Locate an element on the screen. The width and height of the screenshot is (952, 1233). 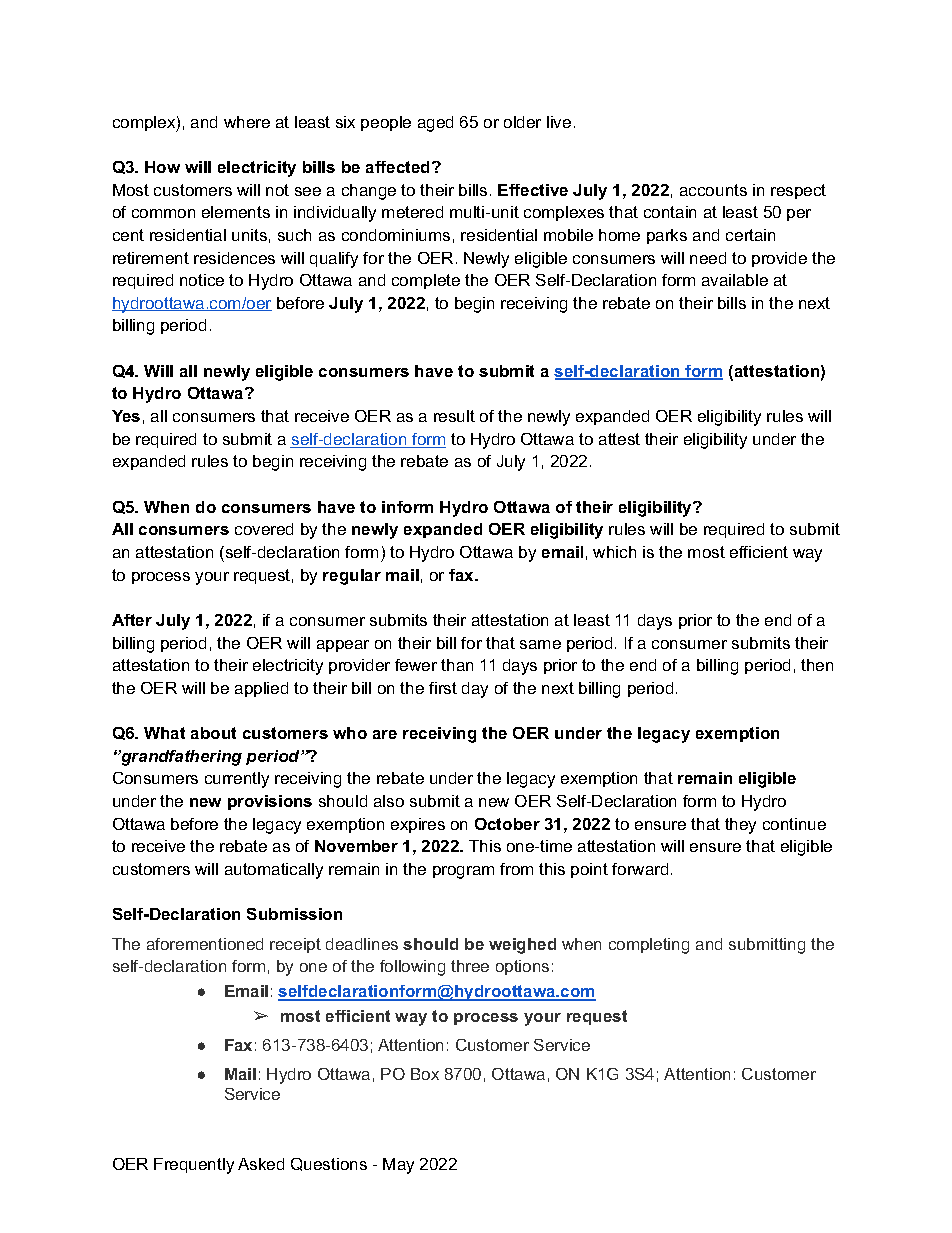
accounts is located at coordinates (713, 190).
